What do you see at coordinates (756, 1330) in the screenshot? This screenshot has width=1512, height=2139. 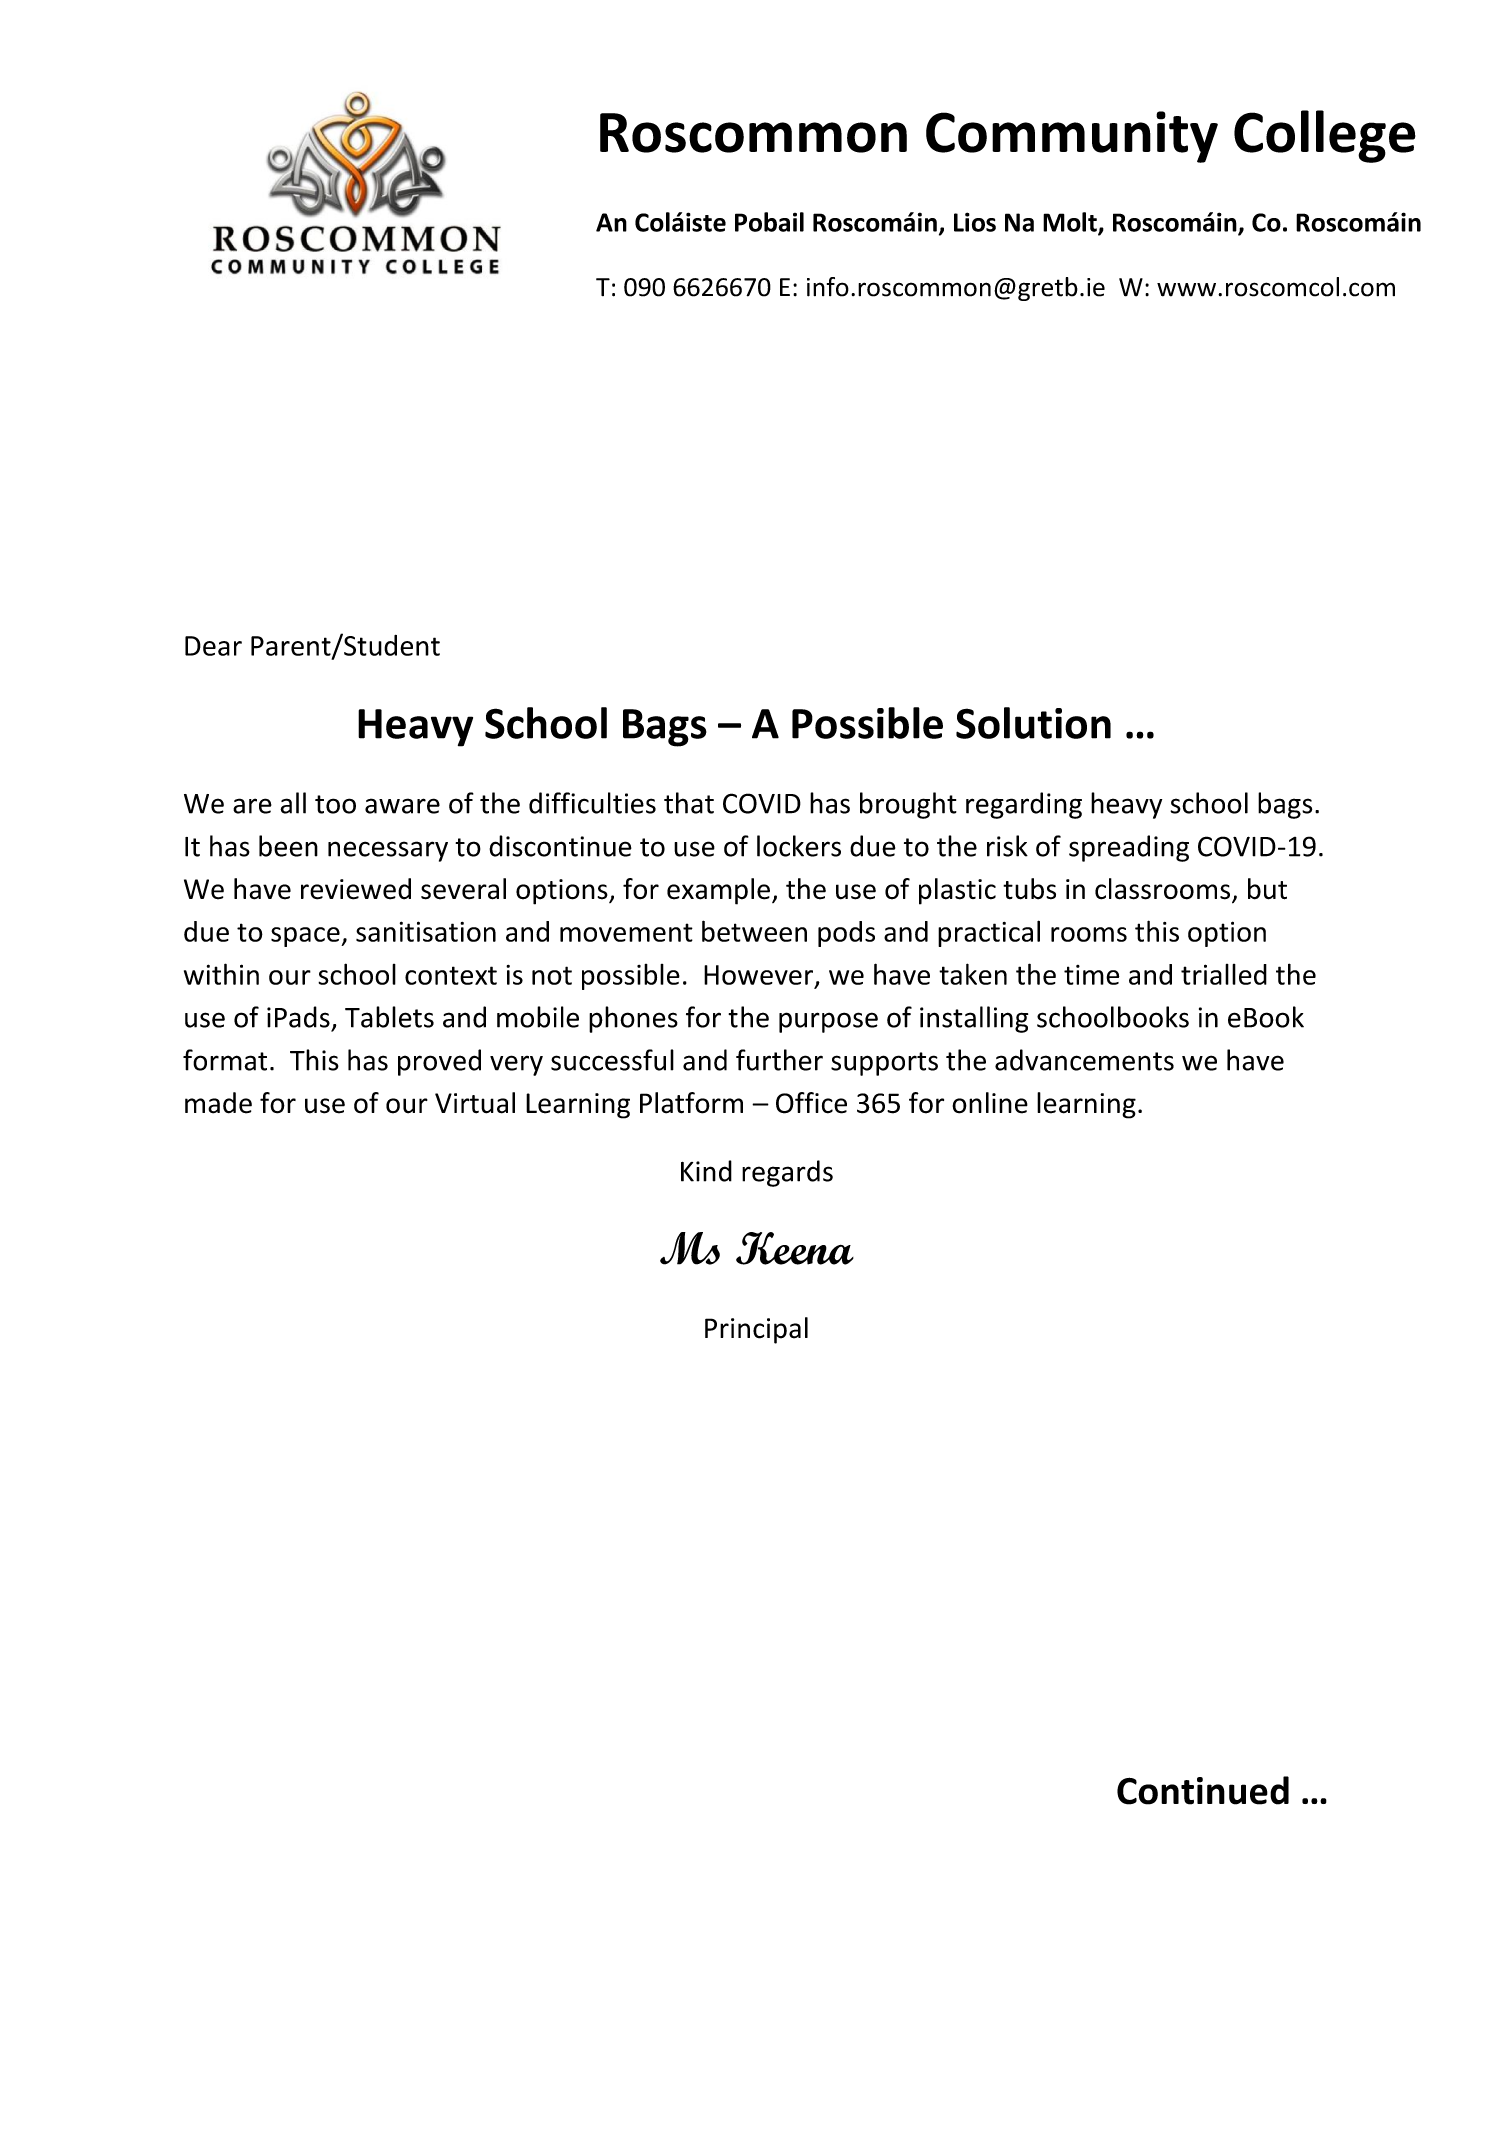 I see `Principal` at bounding box center [756, 1330].
